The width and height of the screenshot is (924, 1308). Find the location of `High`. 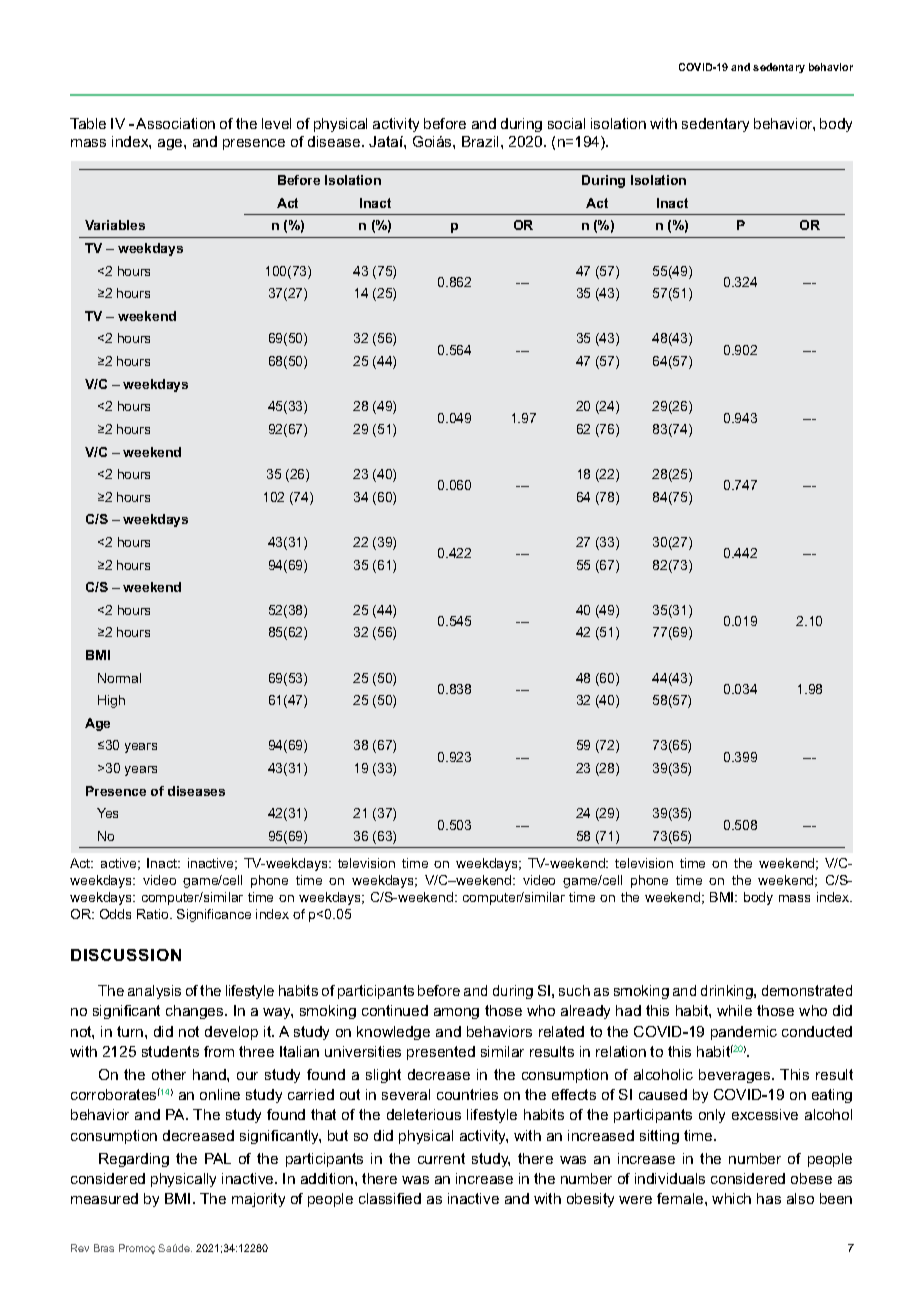

High is located at coordinates (111, 701).
